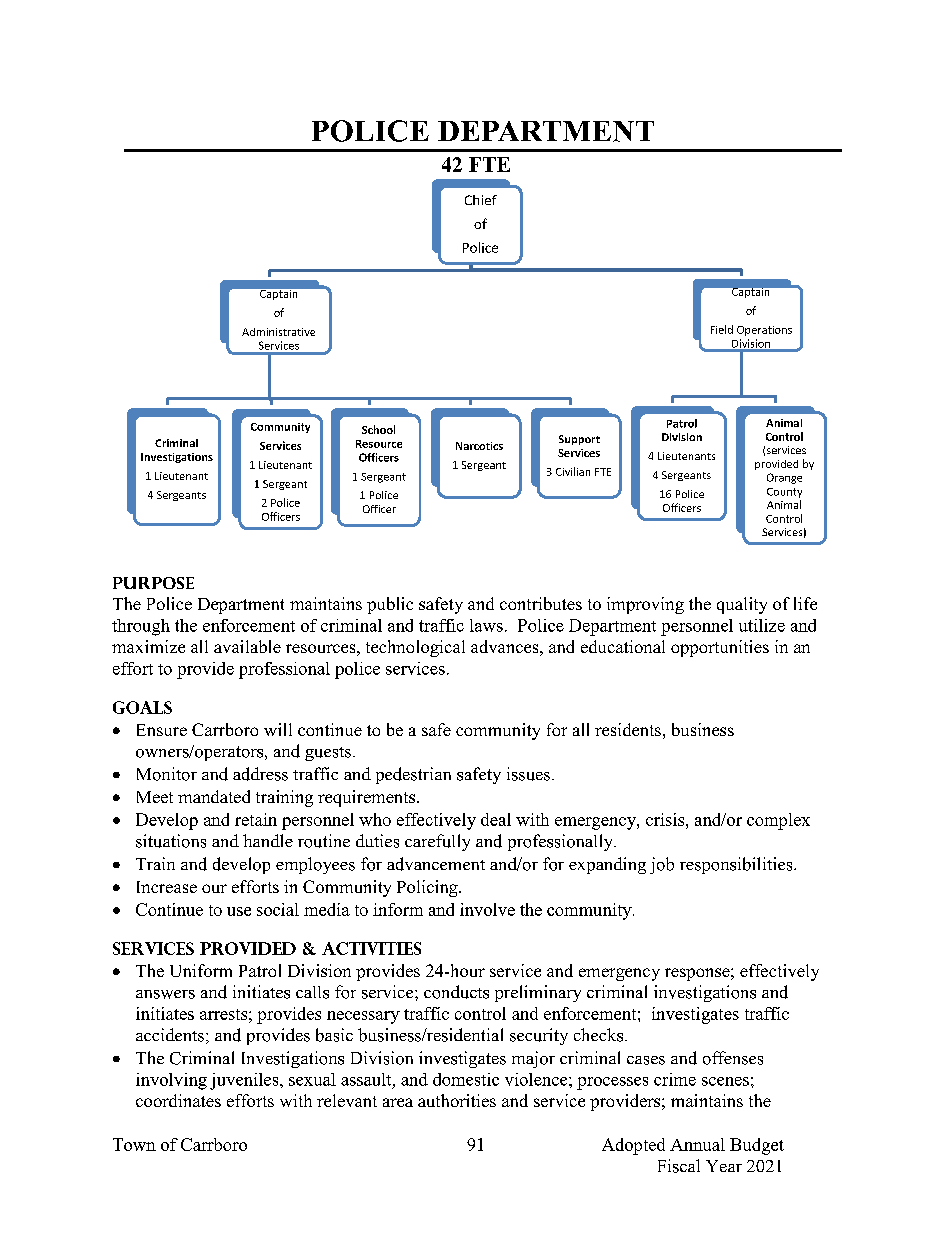 This screenshot has width=952, height=1233. Describe the element at coordinates (481, 200) in the screenshot. I see `Chief` at that location.
